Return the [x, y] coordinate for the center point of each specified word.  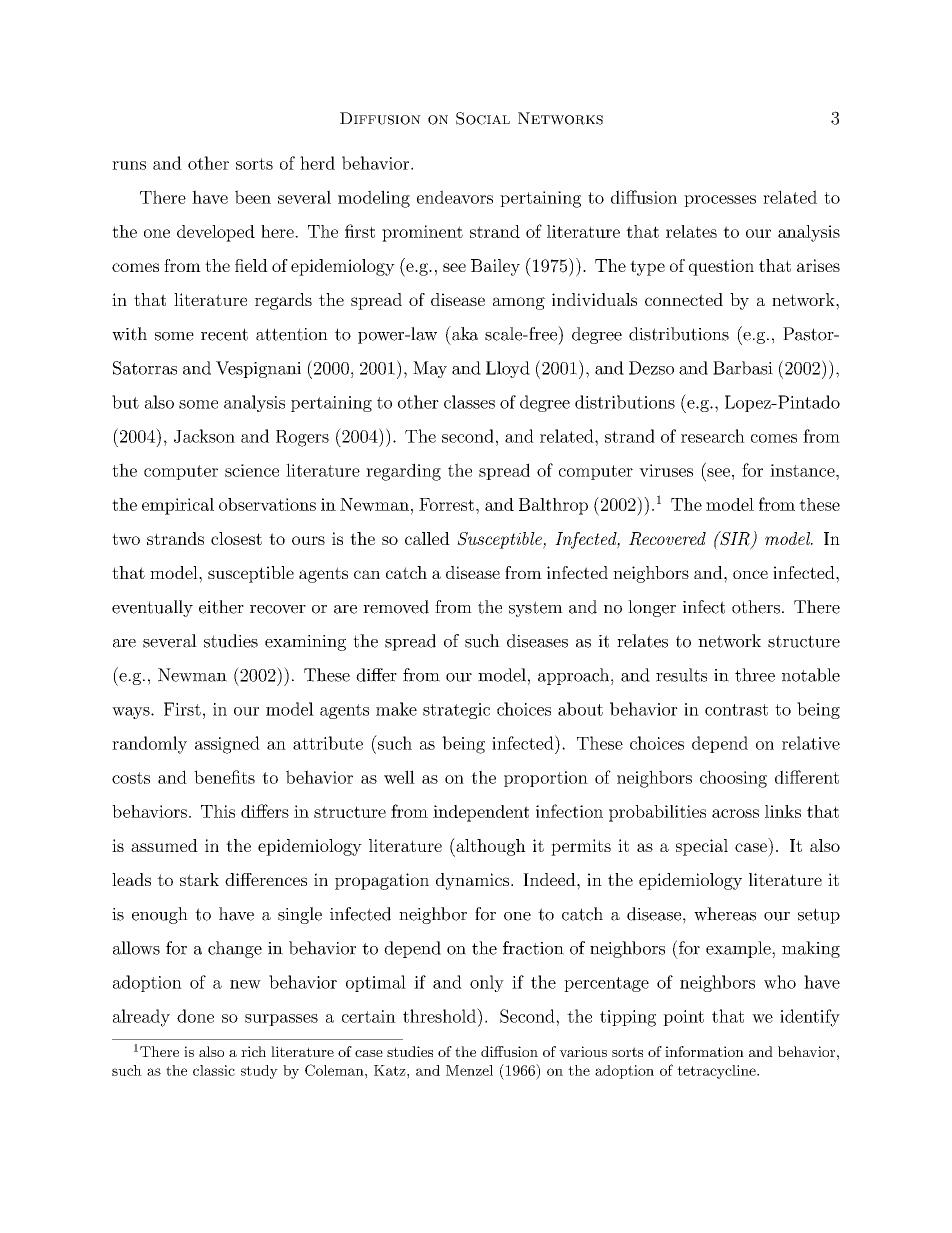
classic [214, 1070]
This [218, 811]
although [490, 847]
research [713, 436]
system [536, 609]
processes [720, 201]
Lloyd [508, 369]
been [253, 197]
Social [483, 118]
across [735, 813]
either [221, 607]
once [750, 574]
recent [224, 334]
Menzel [469, 1070]
